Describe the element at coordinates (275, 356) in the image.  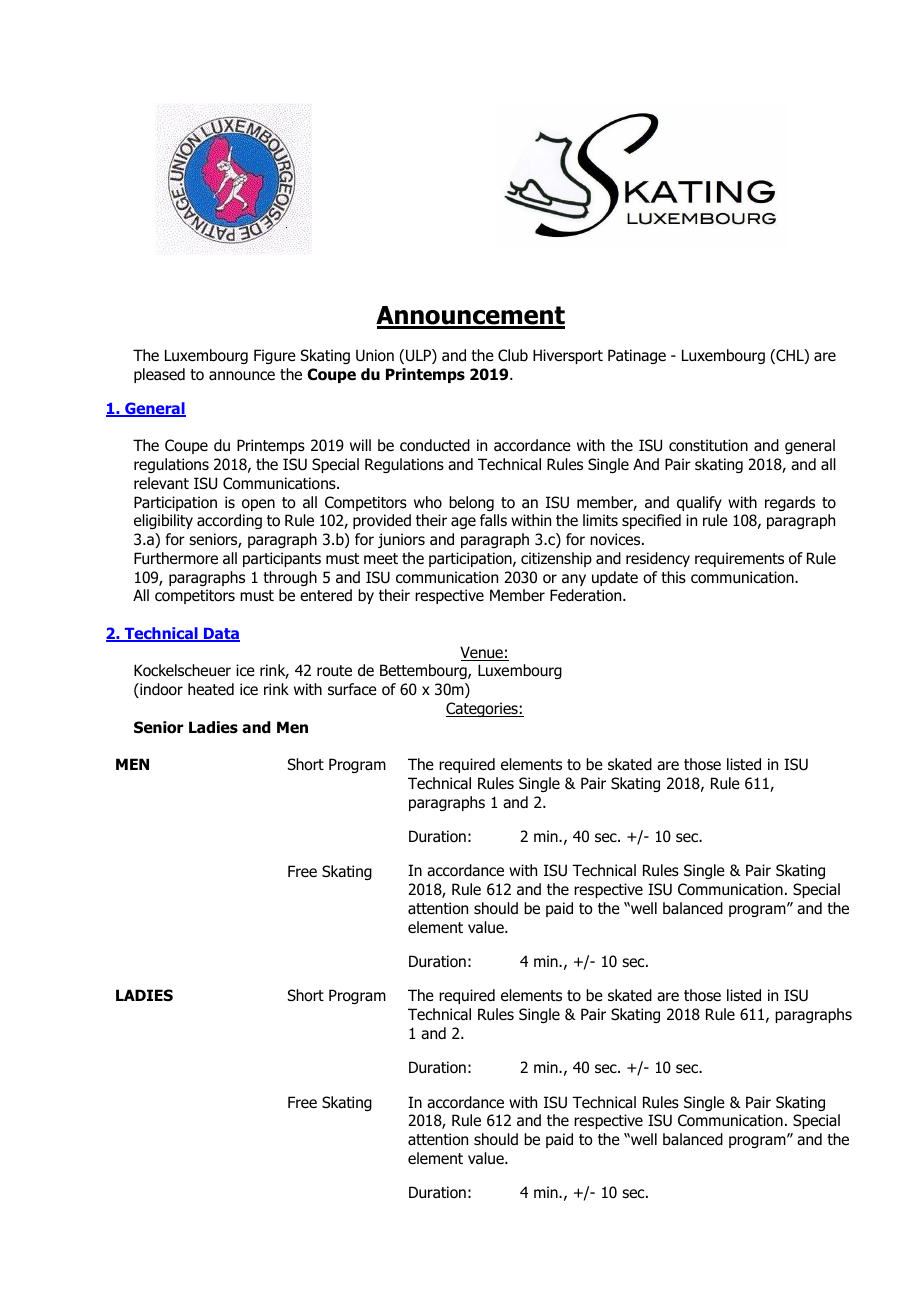
I see `Figure` at that location.
